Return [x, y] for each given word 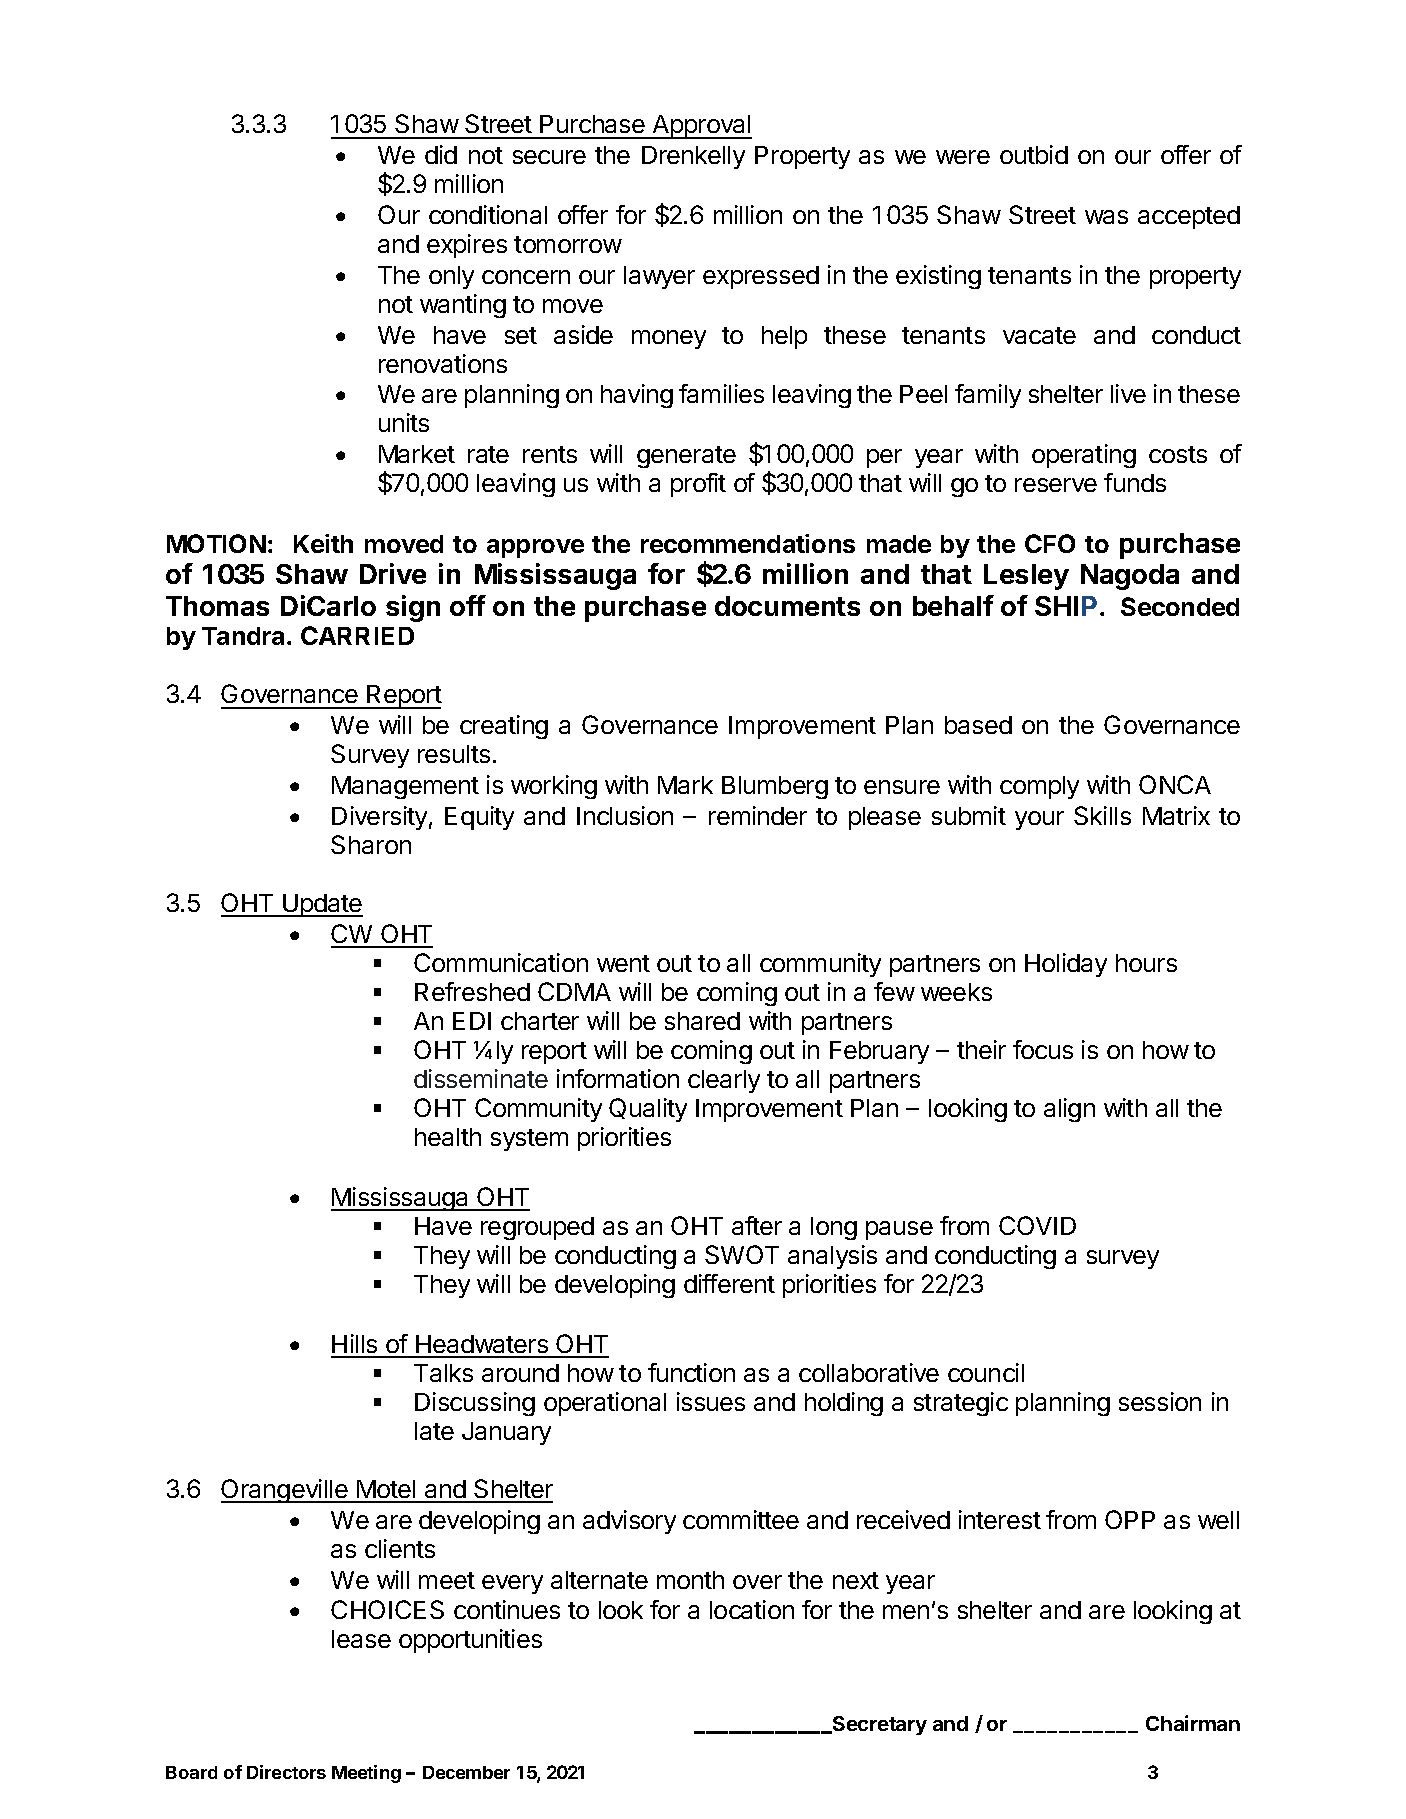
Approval [701, 127]
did [441, 154]
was [1106, 217]
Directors [286, 1772]
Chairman [1193, 1723]
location [752, 1609]
